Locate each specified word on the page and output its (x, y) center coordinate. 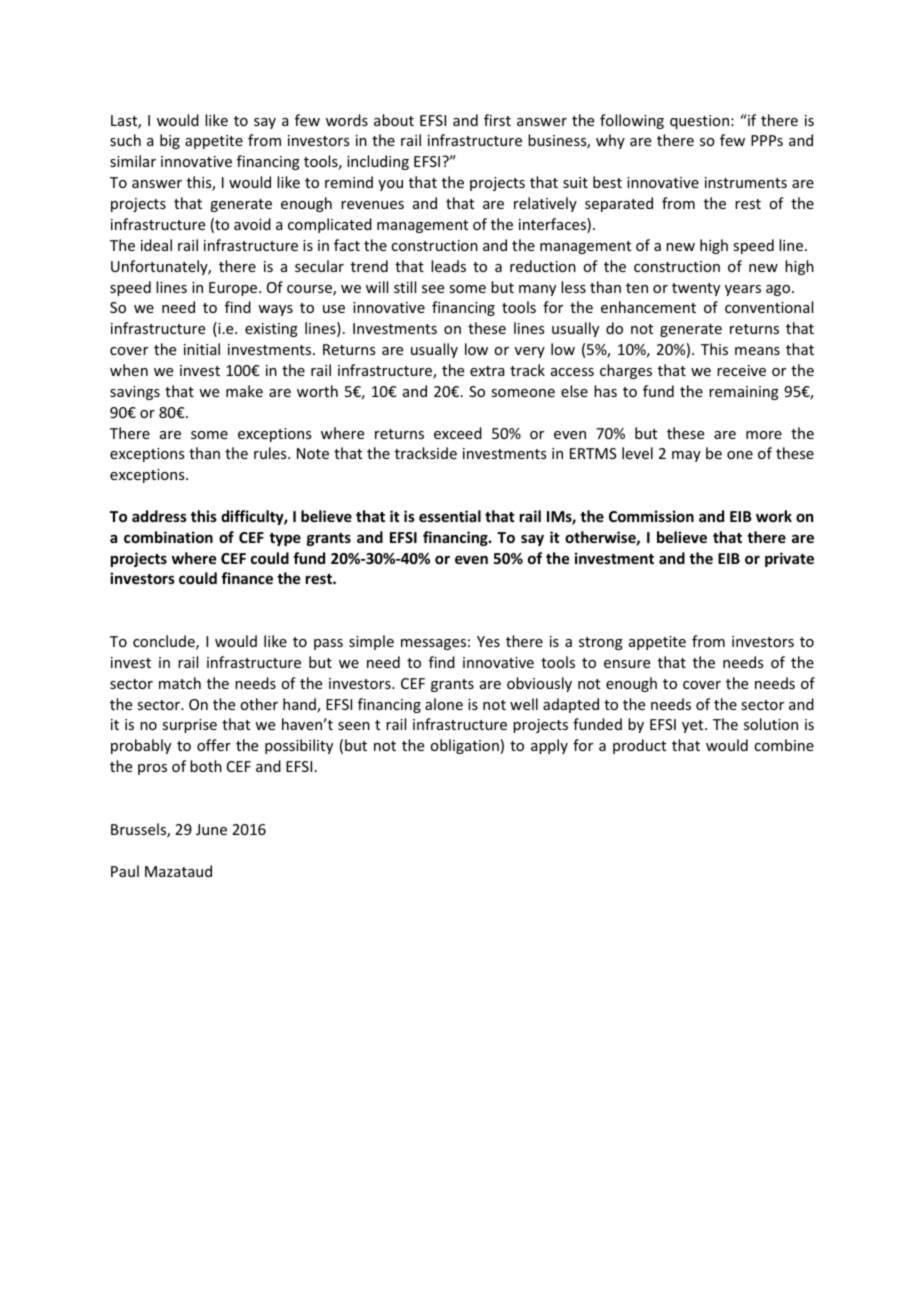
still (405, 287)
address (159, 516)
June (211, 829)
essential (450, 516)
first (497, 120)
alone (444, 704)
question (701, 122)
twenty (696, 289)
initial (202, 349)
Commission (651, 516)
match (180, 683)
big (170, 141)
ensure (627, 664)
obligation (464, 746)
